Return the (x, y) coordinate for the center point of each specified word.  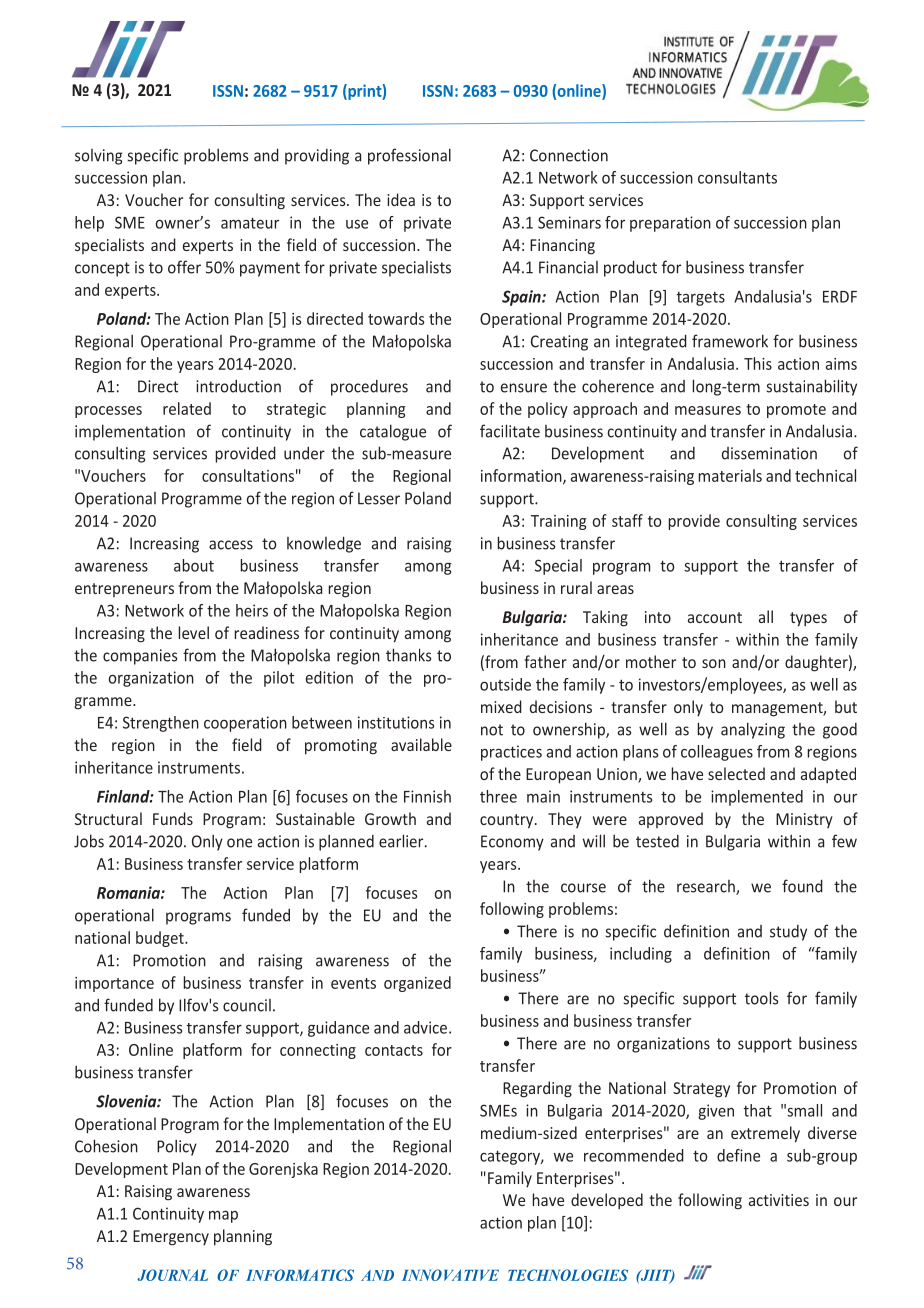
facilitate (510, 431)
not (492, 730)
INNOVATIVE (450, 1275)
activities (779, 1200)
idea (401, 199)
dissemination (769, 453)
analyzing (753, 730)
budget (161, 939)
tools (761, 998)
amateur (250, 223)
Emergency (171, 1238)
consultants (737, 177)
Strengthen (161, 724)
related (187, 408)
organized (417, 984)
